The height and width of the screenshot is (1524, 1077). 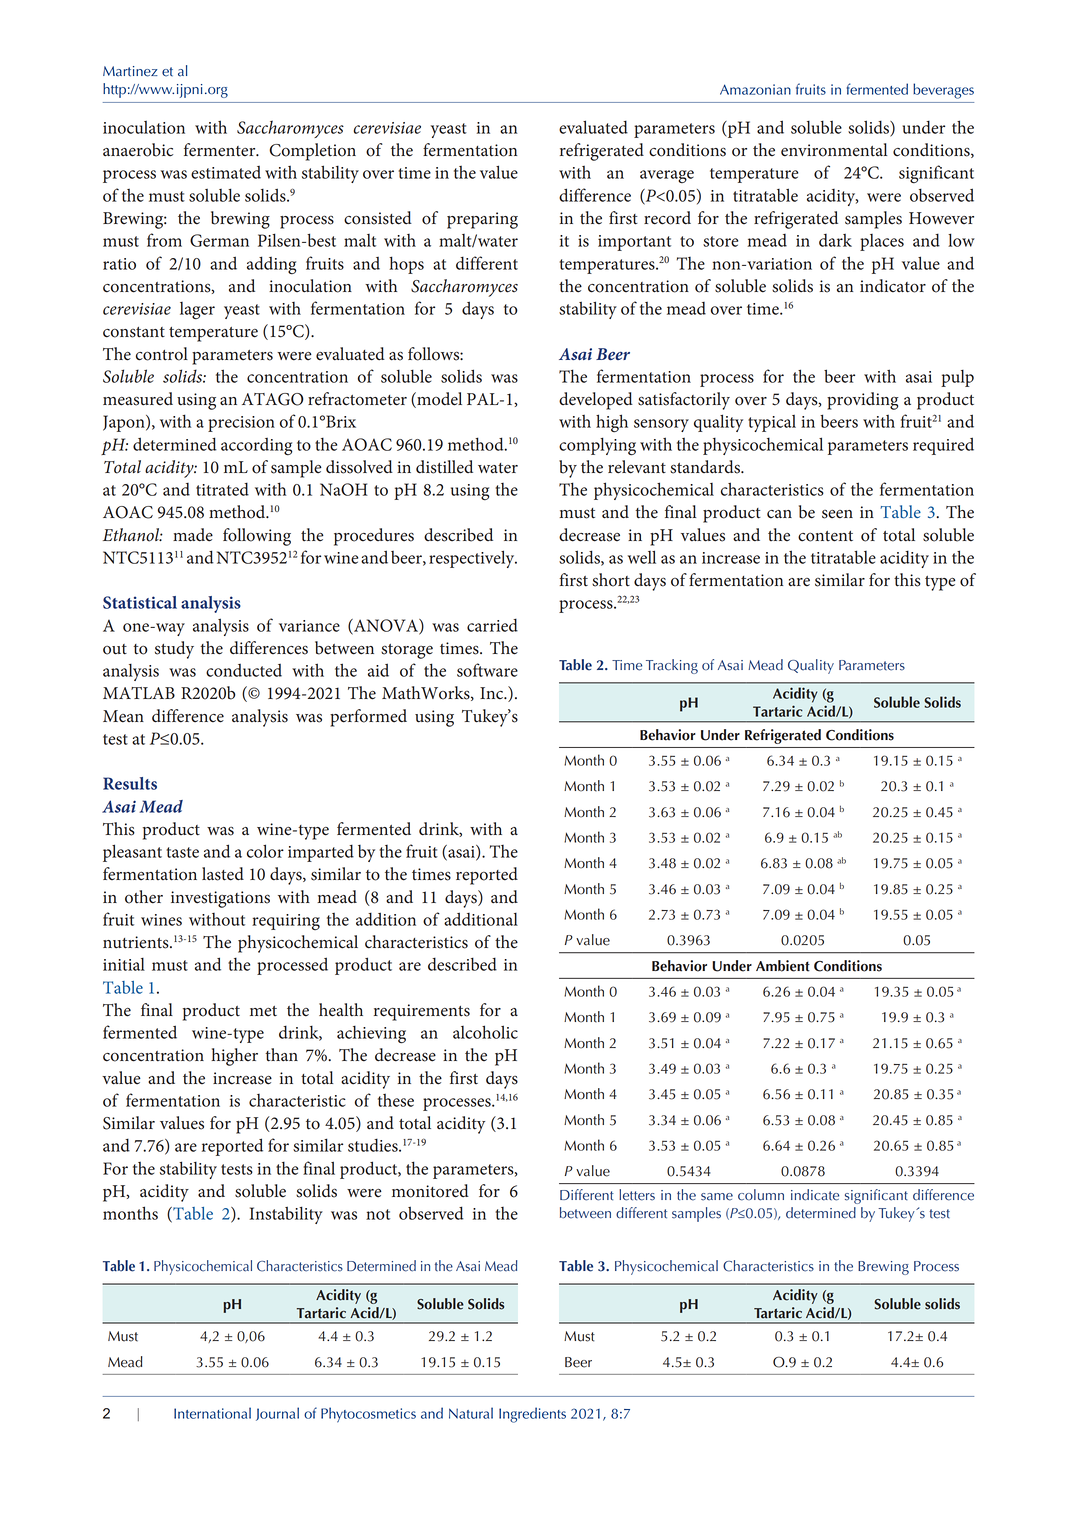 What do you see at coordinates (221, 150) in the screenshot?
I see `fermenter` at bounding box center [221, 150].
